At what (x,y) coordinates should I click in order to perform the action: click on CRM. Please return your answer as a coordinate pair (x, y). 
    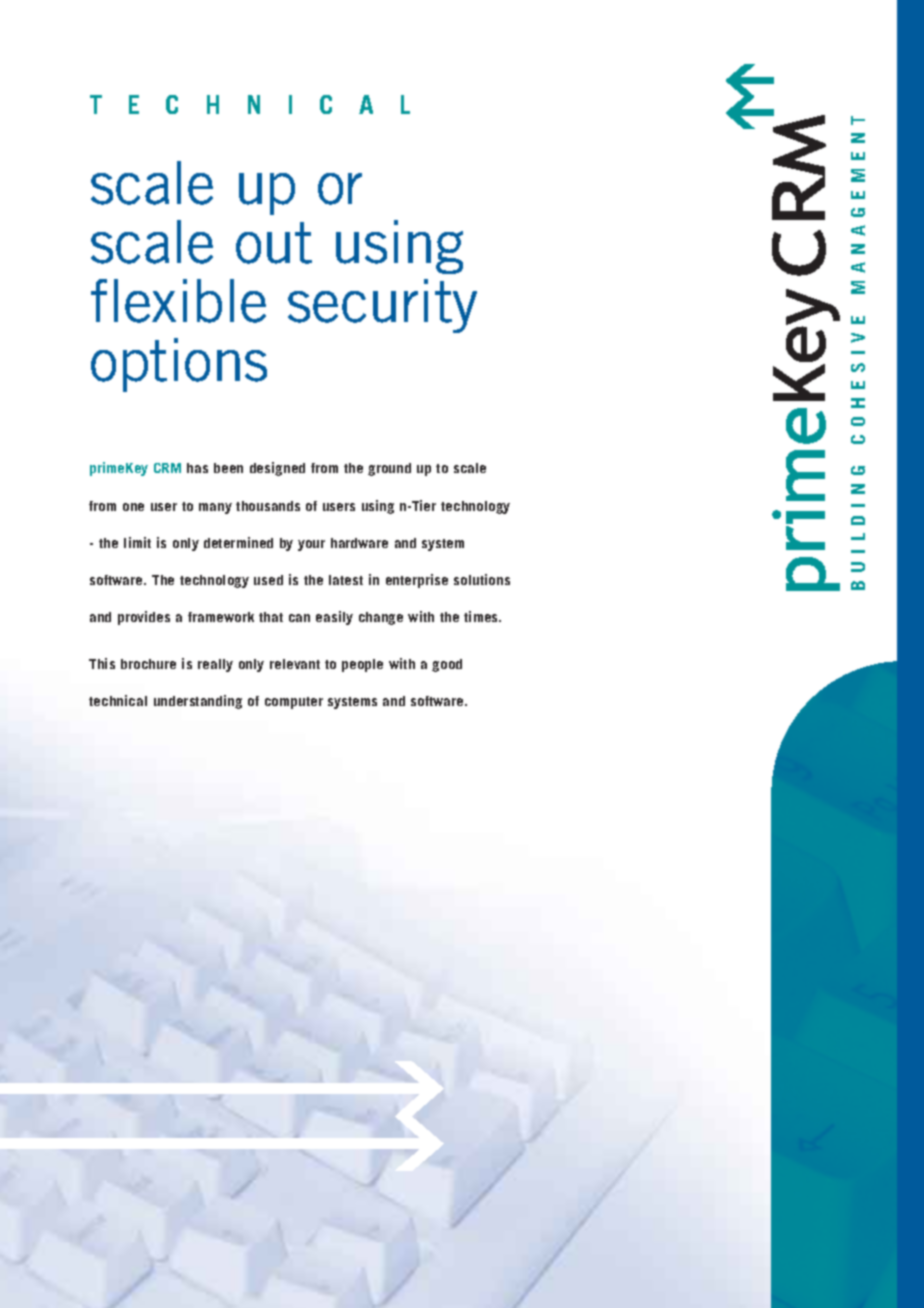
    Looking at the image, I should click on (167, 468).
